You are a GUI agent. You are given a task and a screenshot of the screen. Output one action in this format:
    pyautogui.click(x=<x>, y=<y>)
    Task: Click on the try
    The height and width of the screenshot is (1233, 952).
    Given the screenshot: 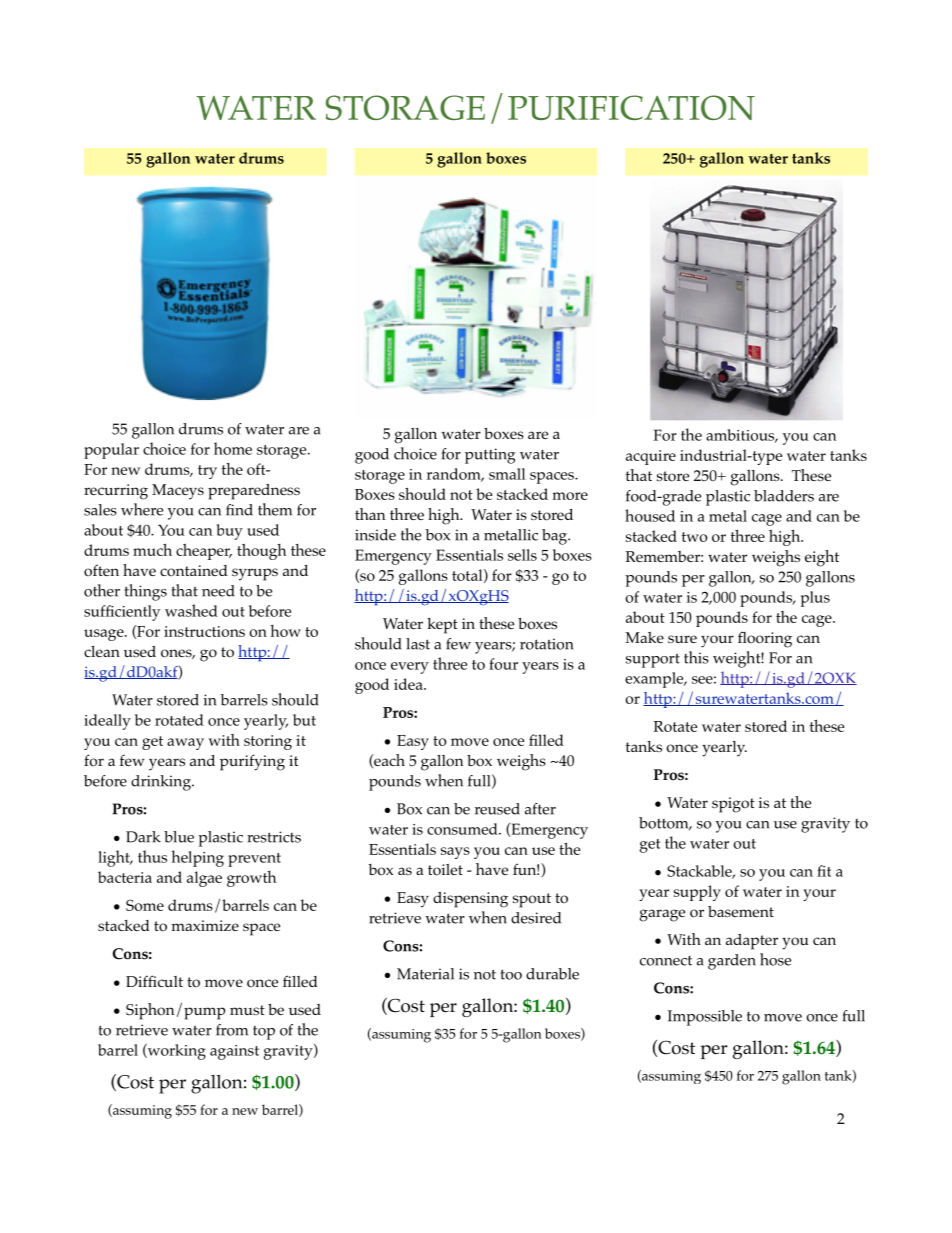 What is the action you would take?
    pyautogui.click(x=207, y=472)
